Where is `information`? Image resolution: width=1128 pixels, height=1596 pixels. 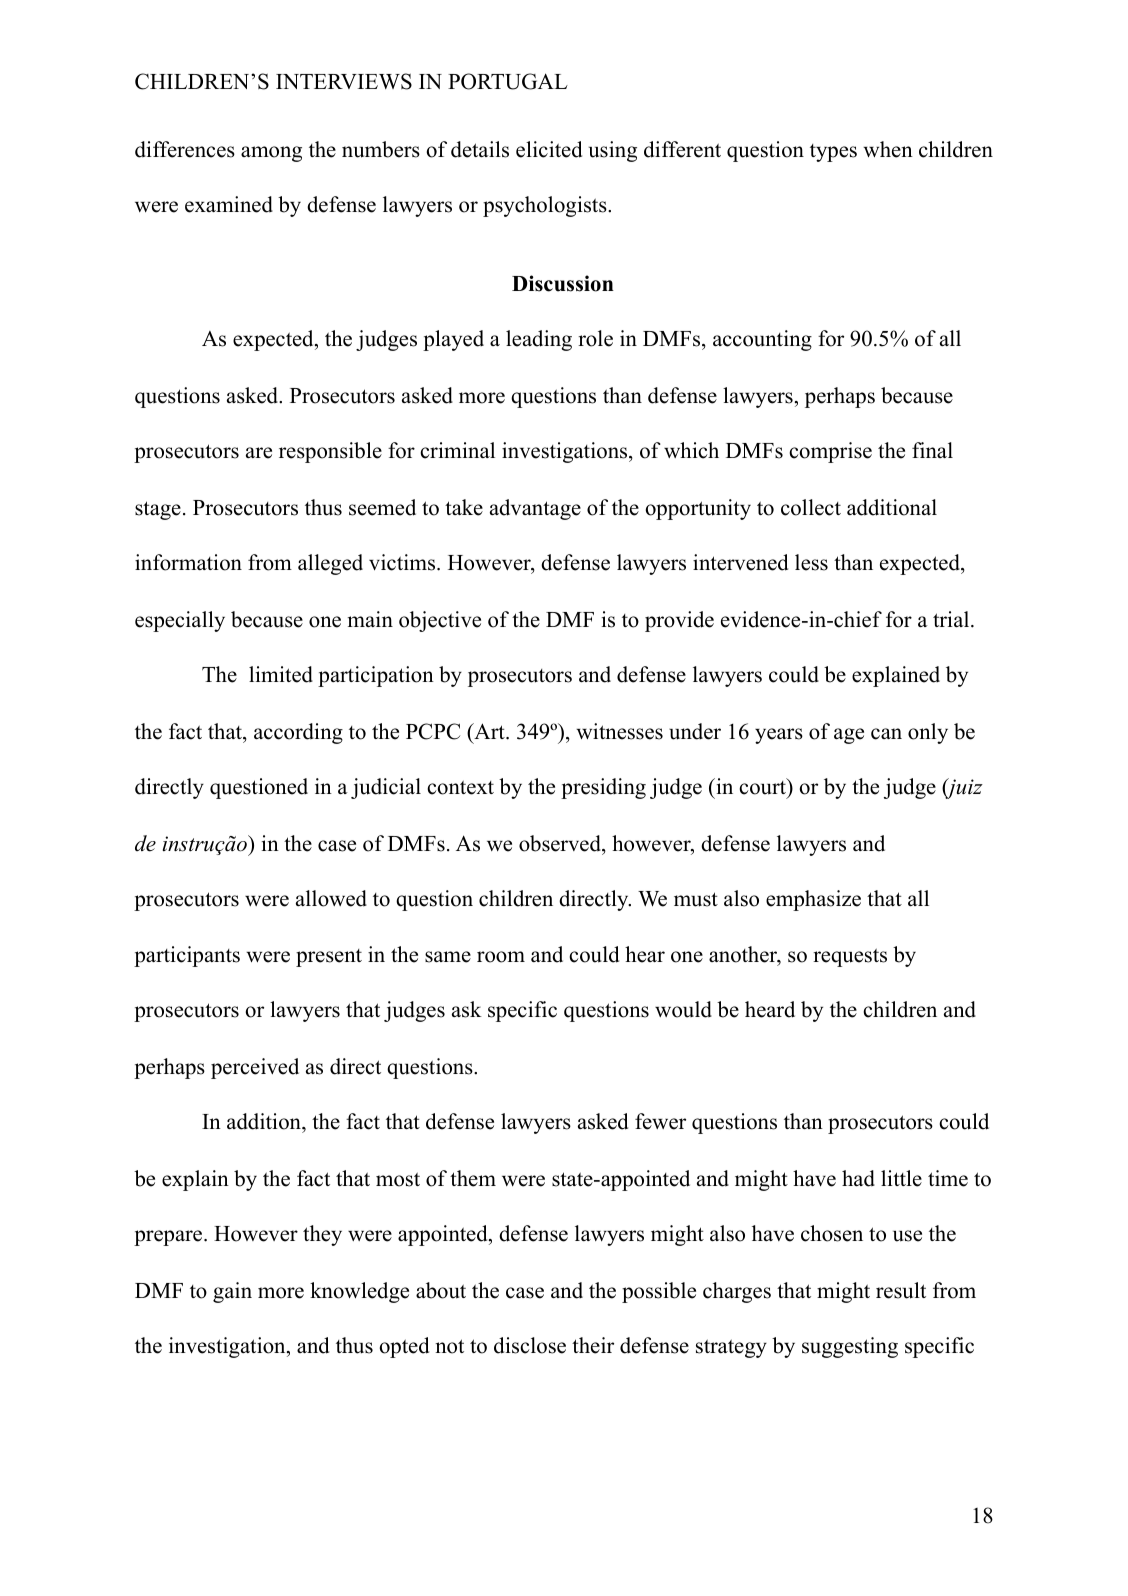
information is located at coordinates (188, 562).
